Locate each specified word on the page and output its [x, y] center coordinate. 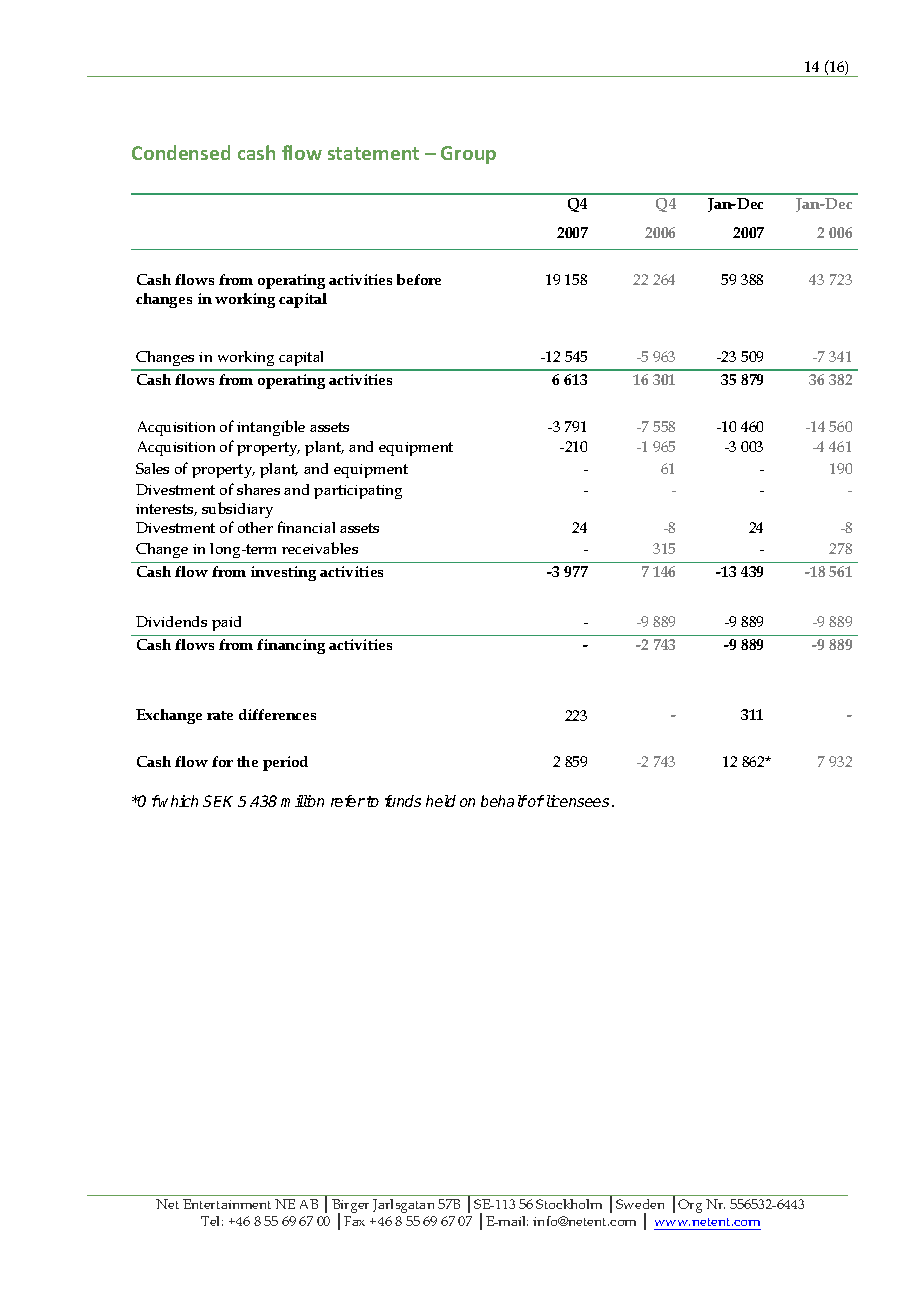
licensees [578, 801]
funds [403, 801]
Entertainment [227, 1204]
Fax [354, 1221]
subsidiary [237, 510]
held [441, 801]
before [419, 279]
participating [358, 492]
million [302, 801]
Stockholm [569, 1204]
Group [468, 155]
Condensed [181, 152]
